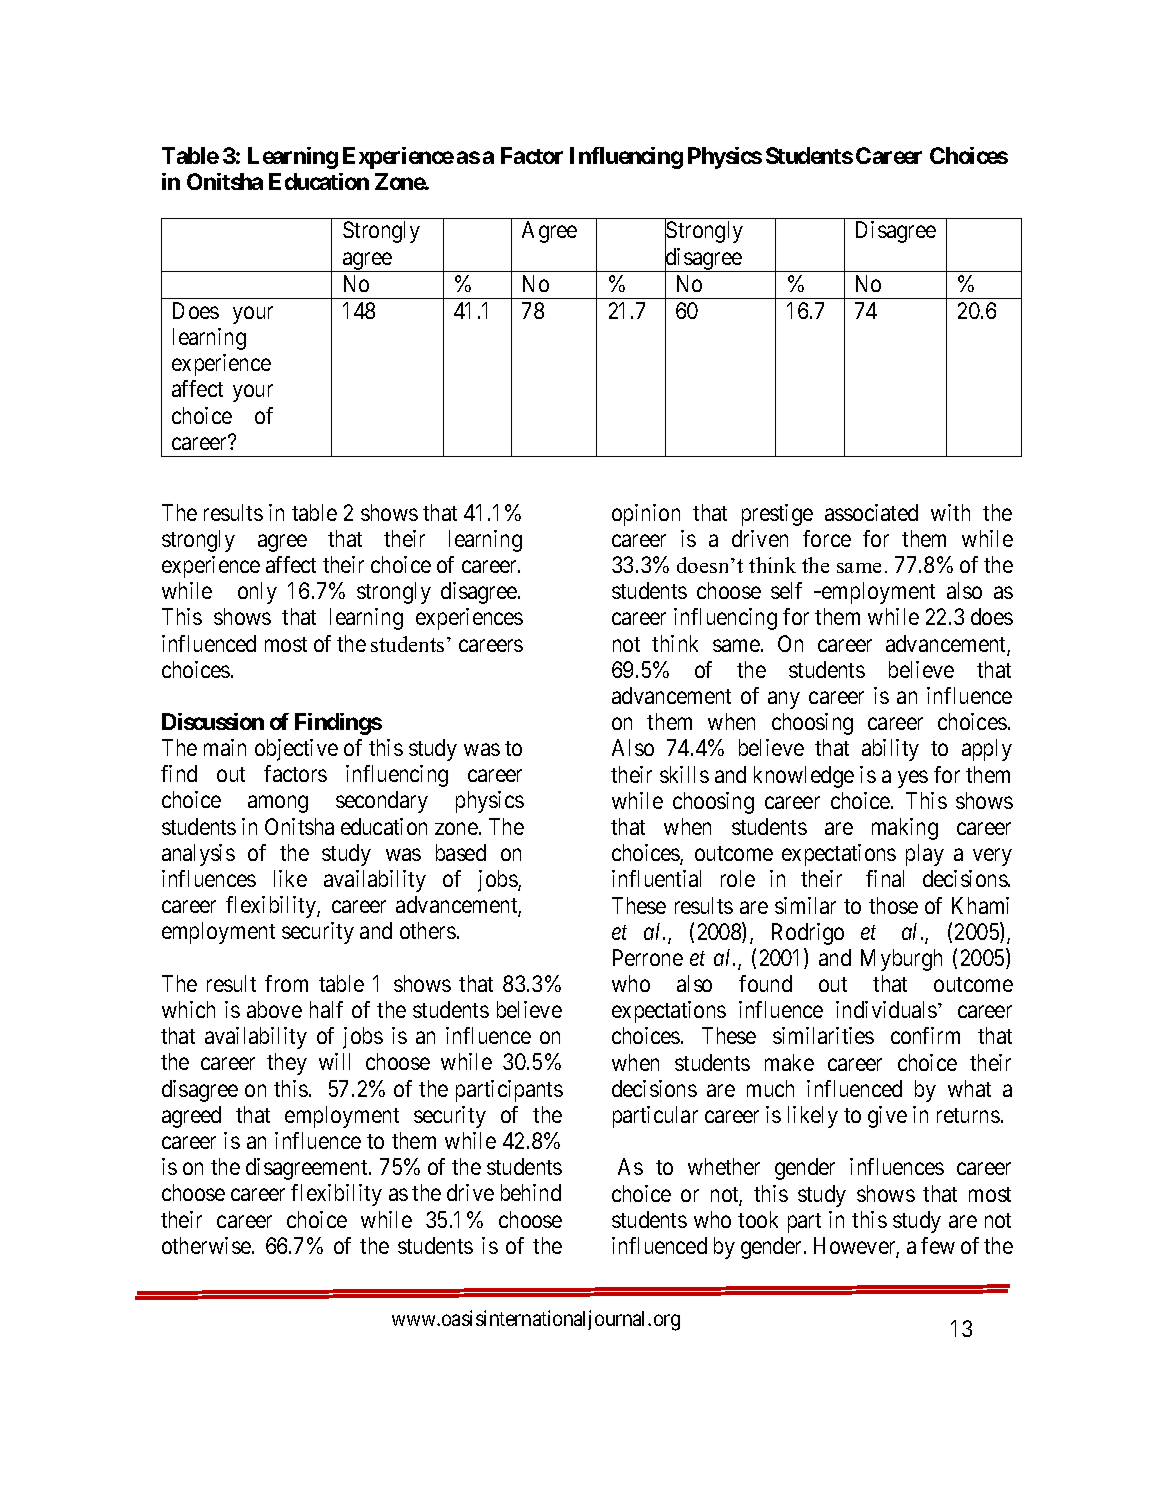 This page has width=1161, height=1503. Describe the element at coordinates (885, 878) in the page. I see `final` at that location.
